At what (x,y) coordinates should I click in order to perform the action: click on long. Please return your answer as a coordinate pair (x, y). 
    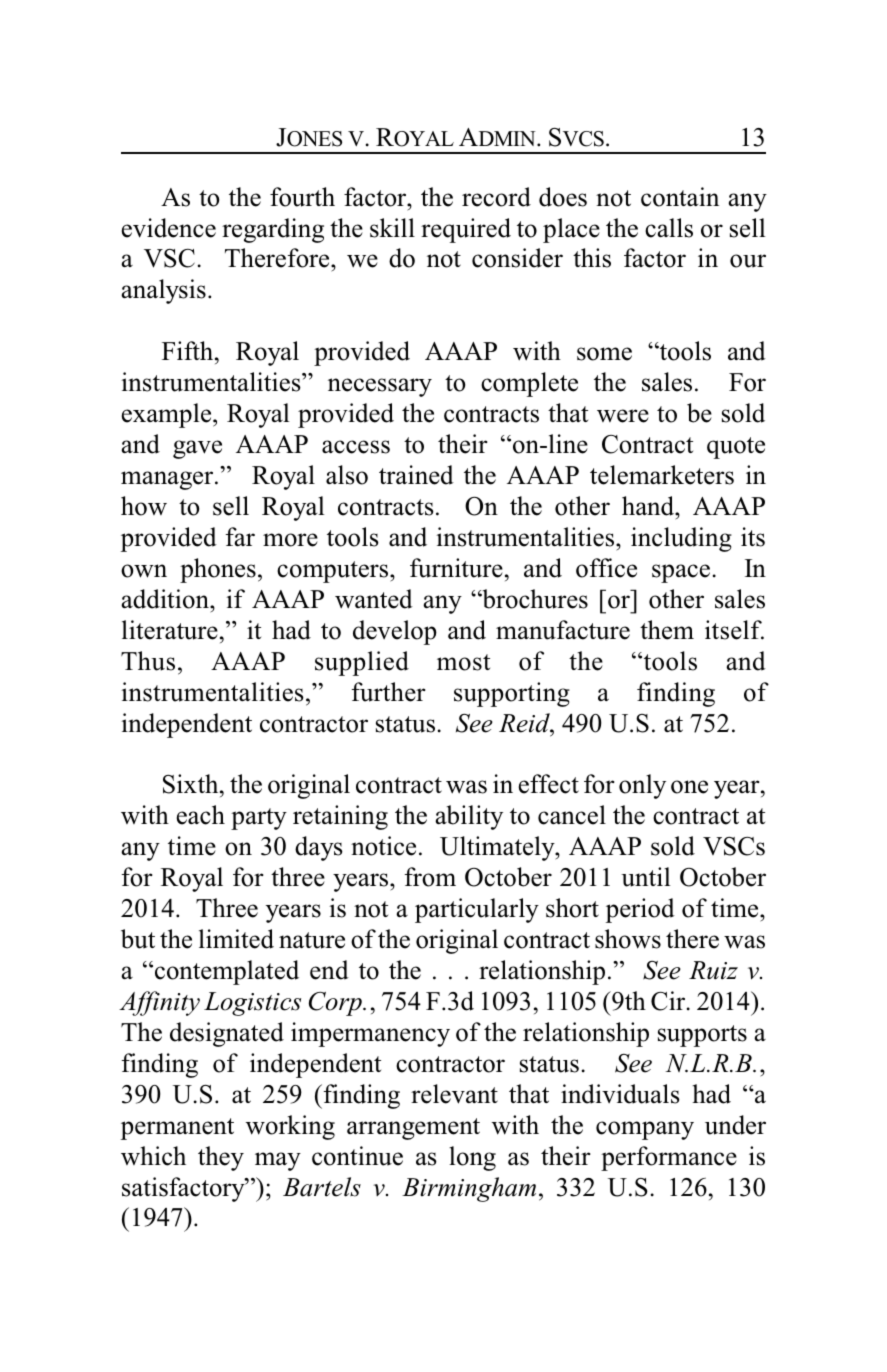
    Looking at the image, I should click on (472, 1158).
